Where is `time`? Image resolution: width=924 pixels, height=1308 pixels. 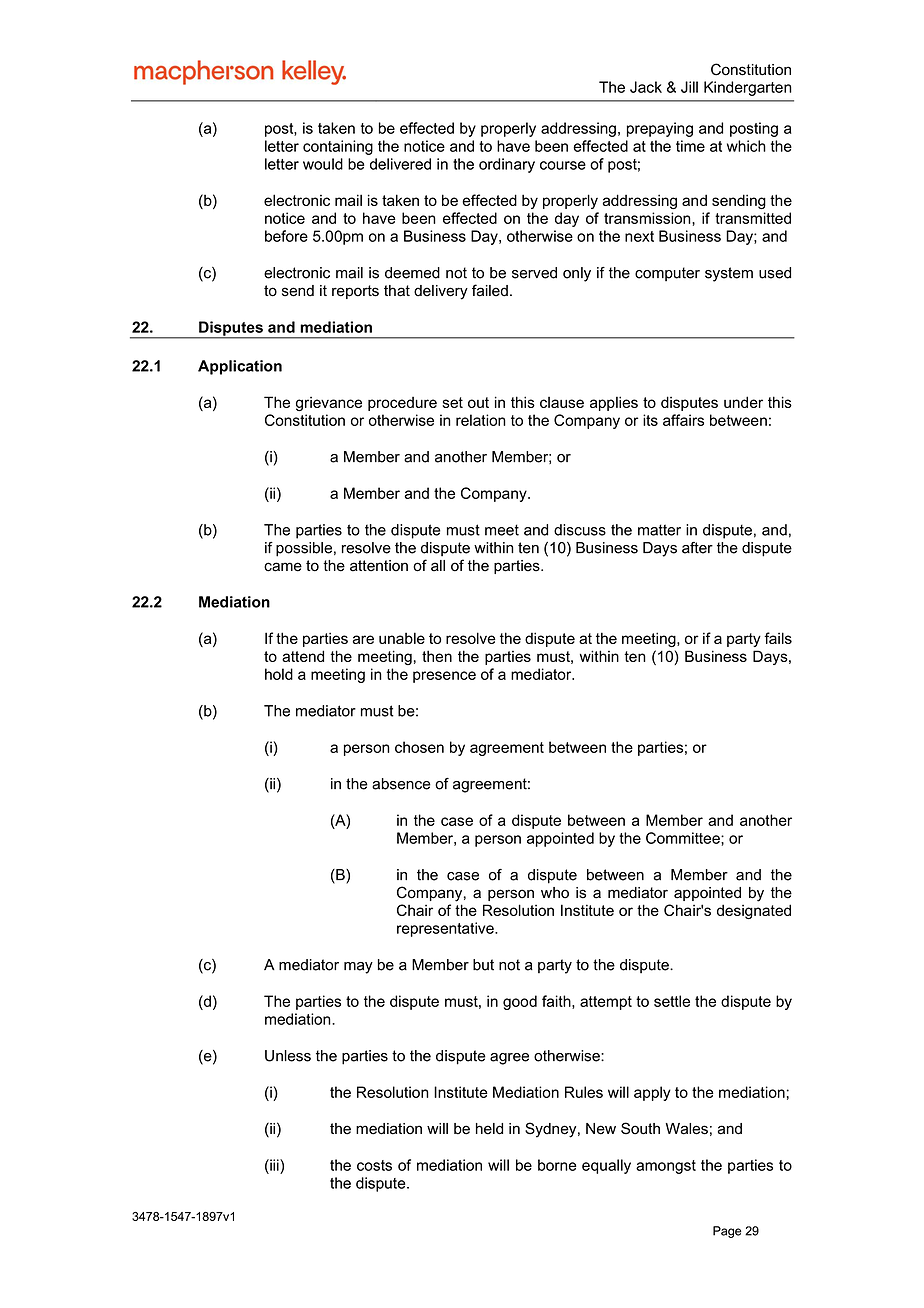 time is located at coordinates (690, 146).
